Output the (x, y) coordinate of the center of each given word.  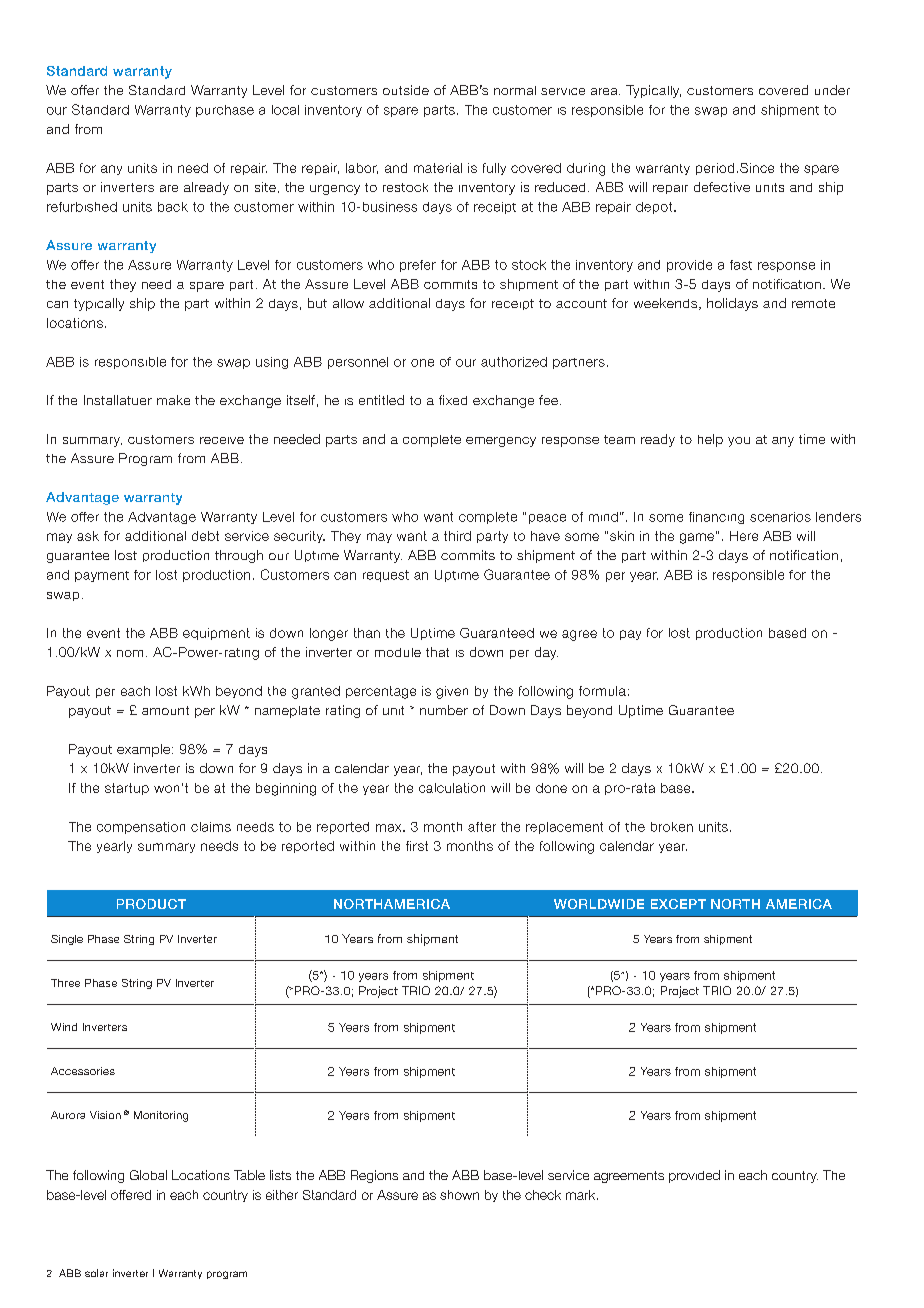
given (452, 692)
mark (582, 1195)
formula (602, 691)
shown (459, 1195)
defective (722, 187)
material (438, 168)
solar (96, 1273)
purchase (225, 111)
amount (165, 710)
